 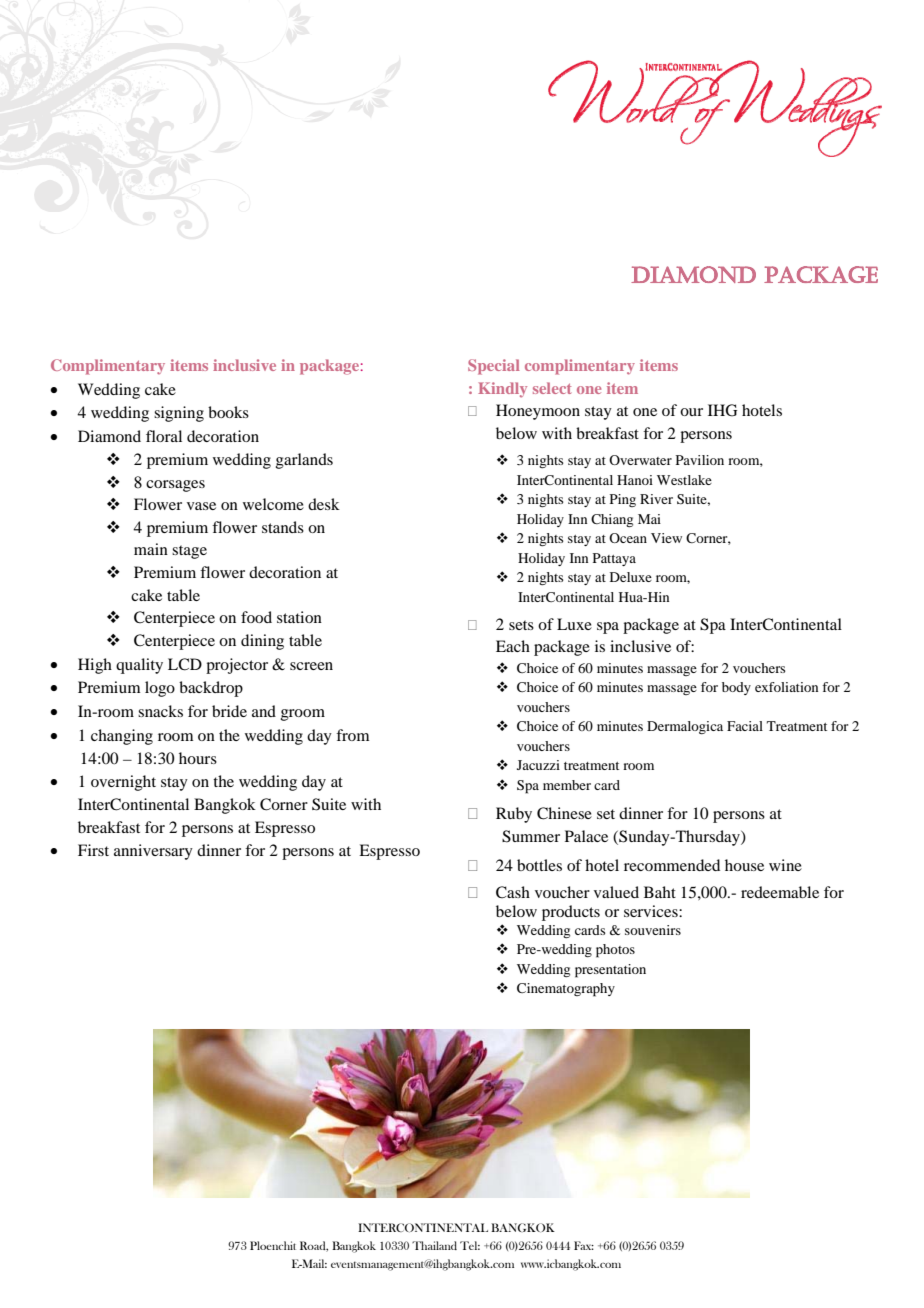 I want to click on Ruby, so click(x=514, y=815).
